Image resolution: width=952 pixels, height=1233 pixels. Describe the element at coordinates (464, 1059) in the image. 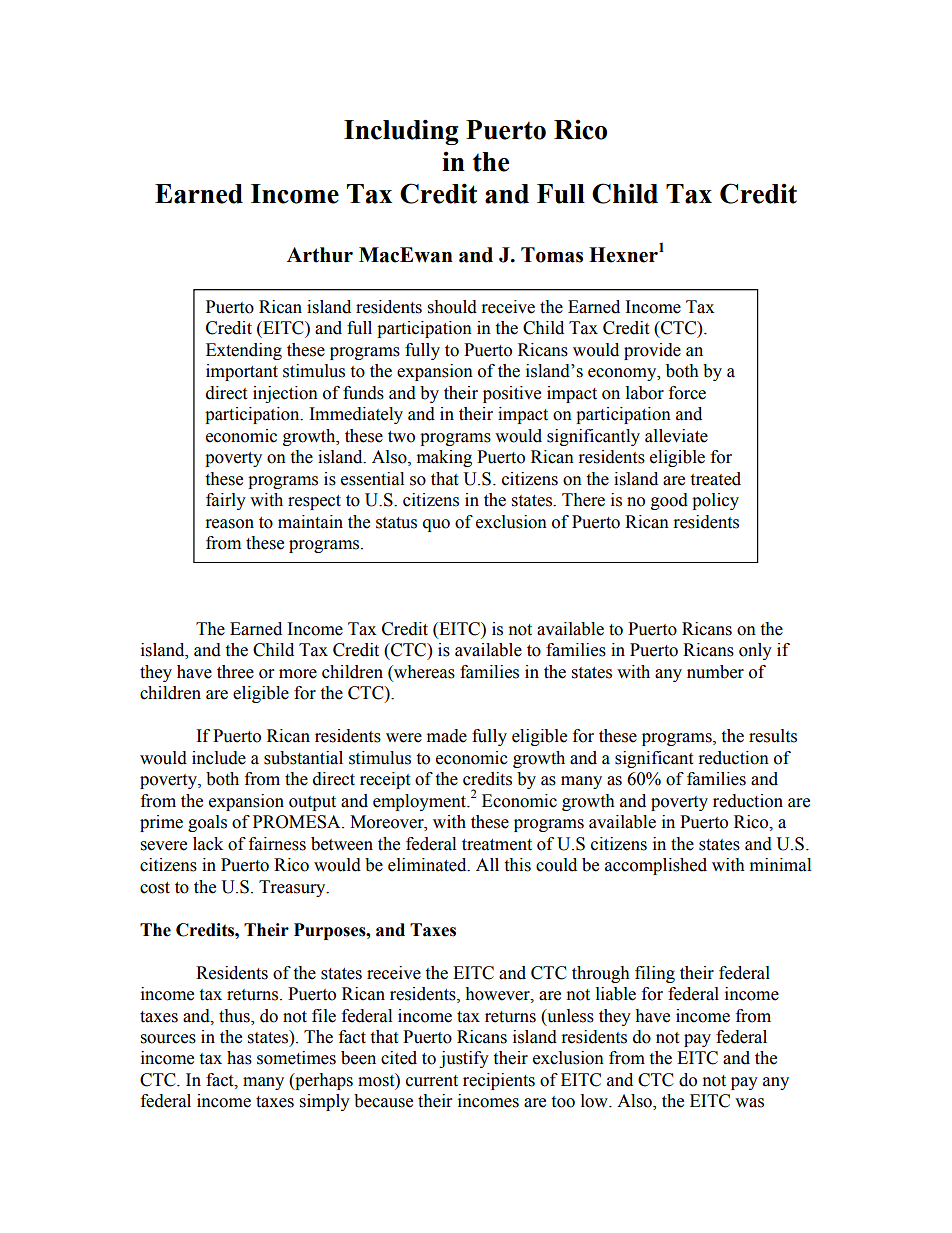

I see `justify` at that location.
